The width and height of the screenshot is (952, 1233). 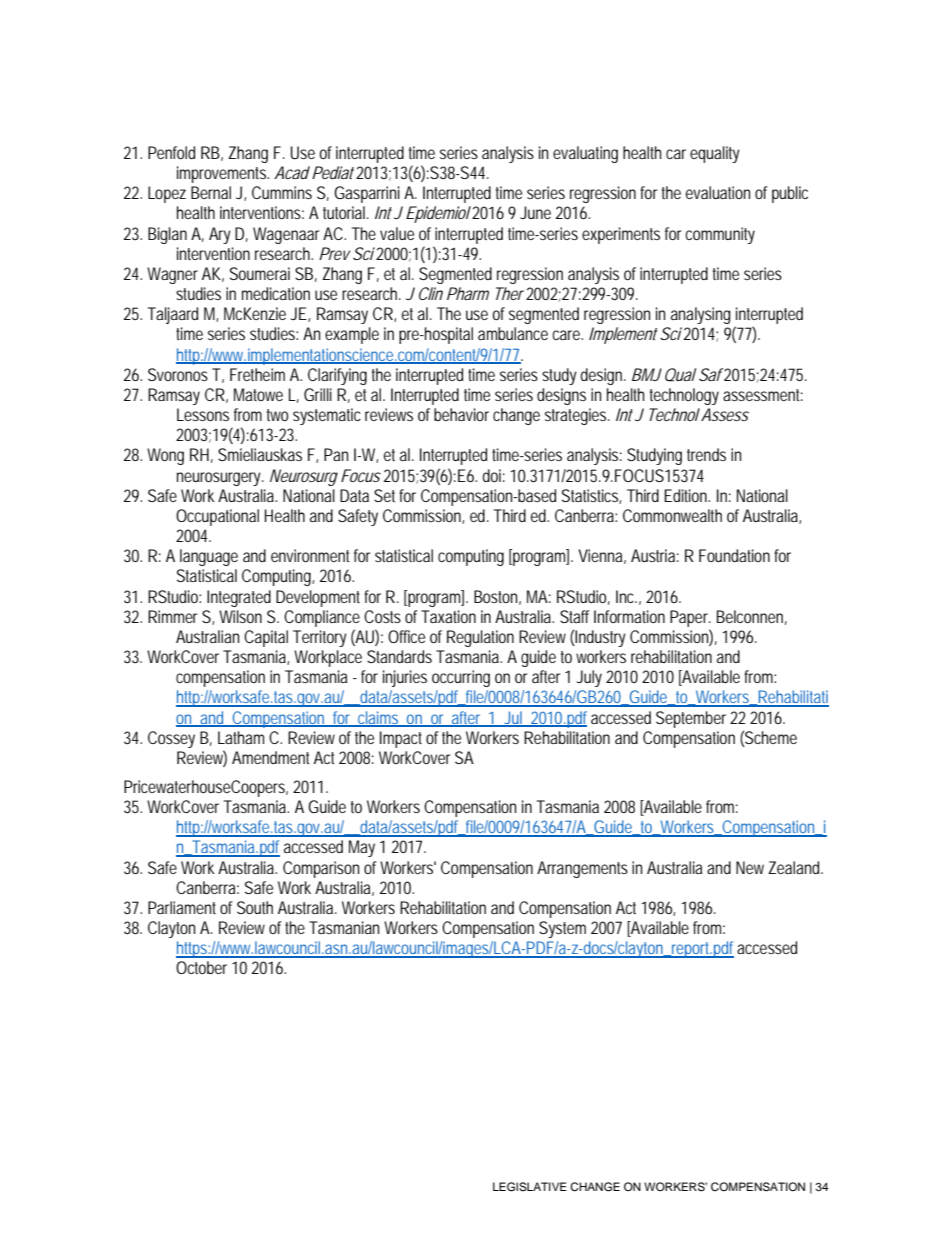 I want to click on June, so click(x=535, y=212).
